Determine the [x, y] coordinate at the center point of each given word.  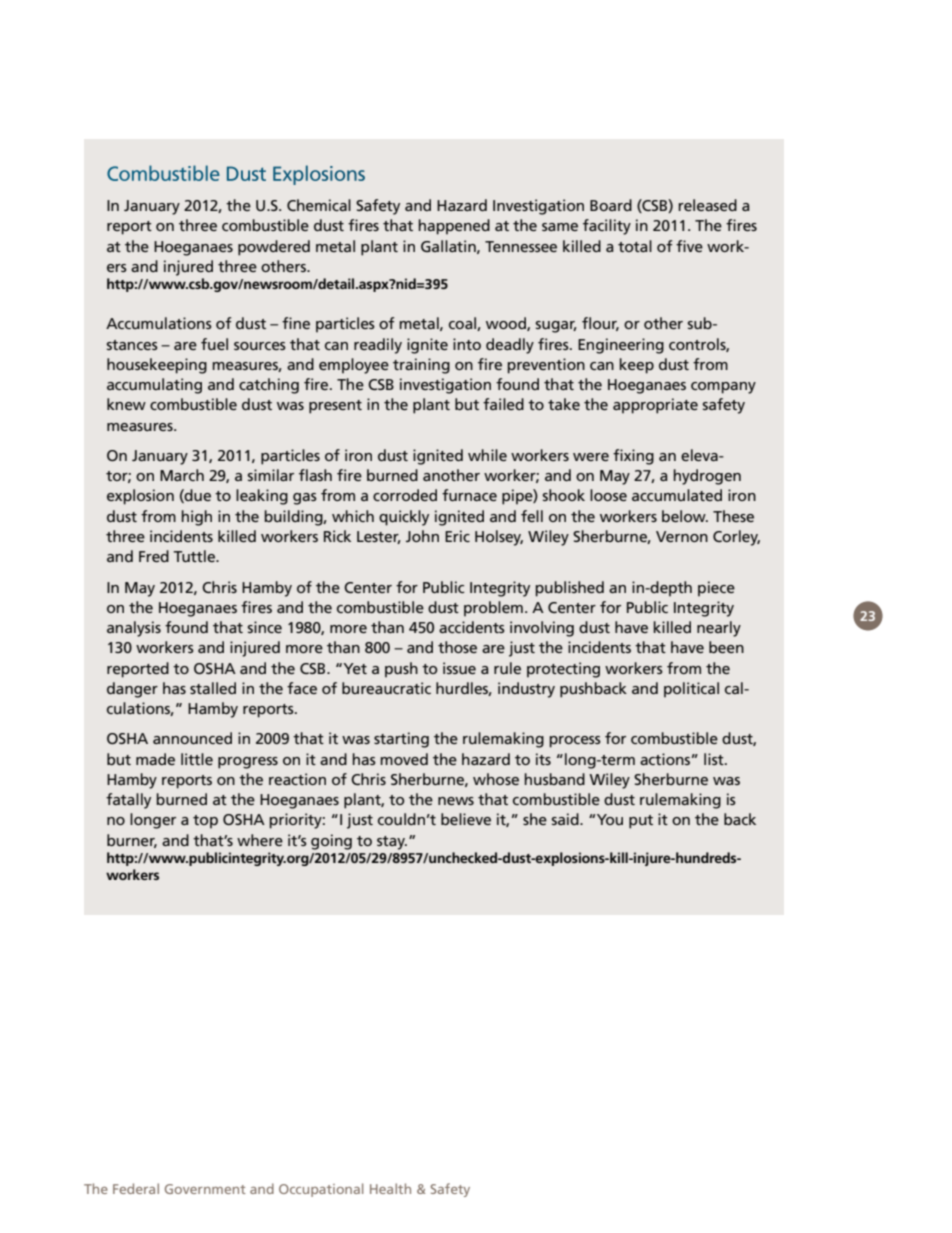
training [421, 366]
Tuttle [195, 556]
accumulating [154, 386]
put [641, 822]
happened [454, 227]
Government [205, 1189]
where [260, 840]
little [197, 759]
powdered [274, 248]
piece [716, 589]
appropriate [655, 406]
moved [404, 759]
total [635, 246]
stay [392, 843]
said [566, 819]
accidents [472, 627]
